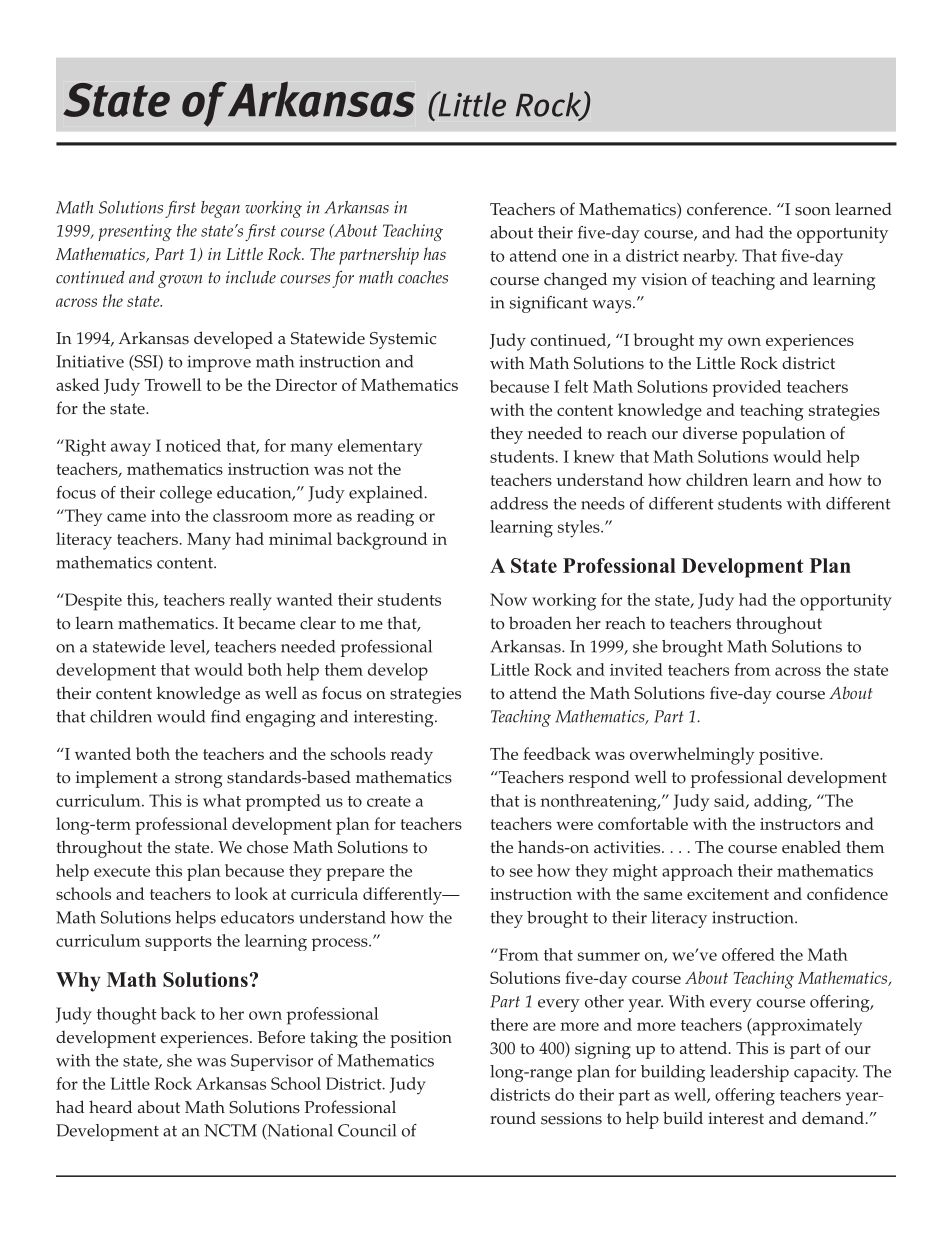 The width and height of the screenshot is (952, 1233). Describe the element at coordinates (636, 669) in the screenshot. I see `invited` at that location.
